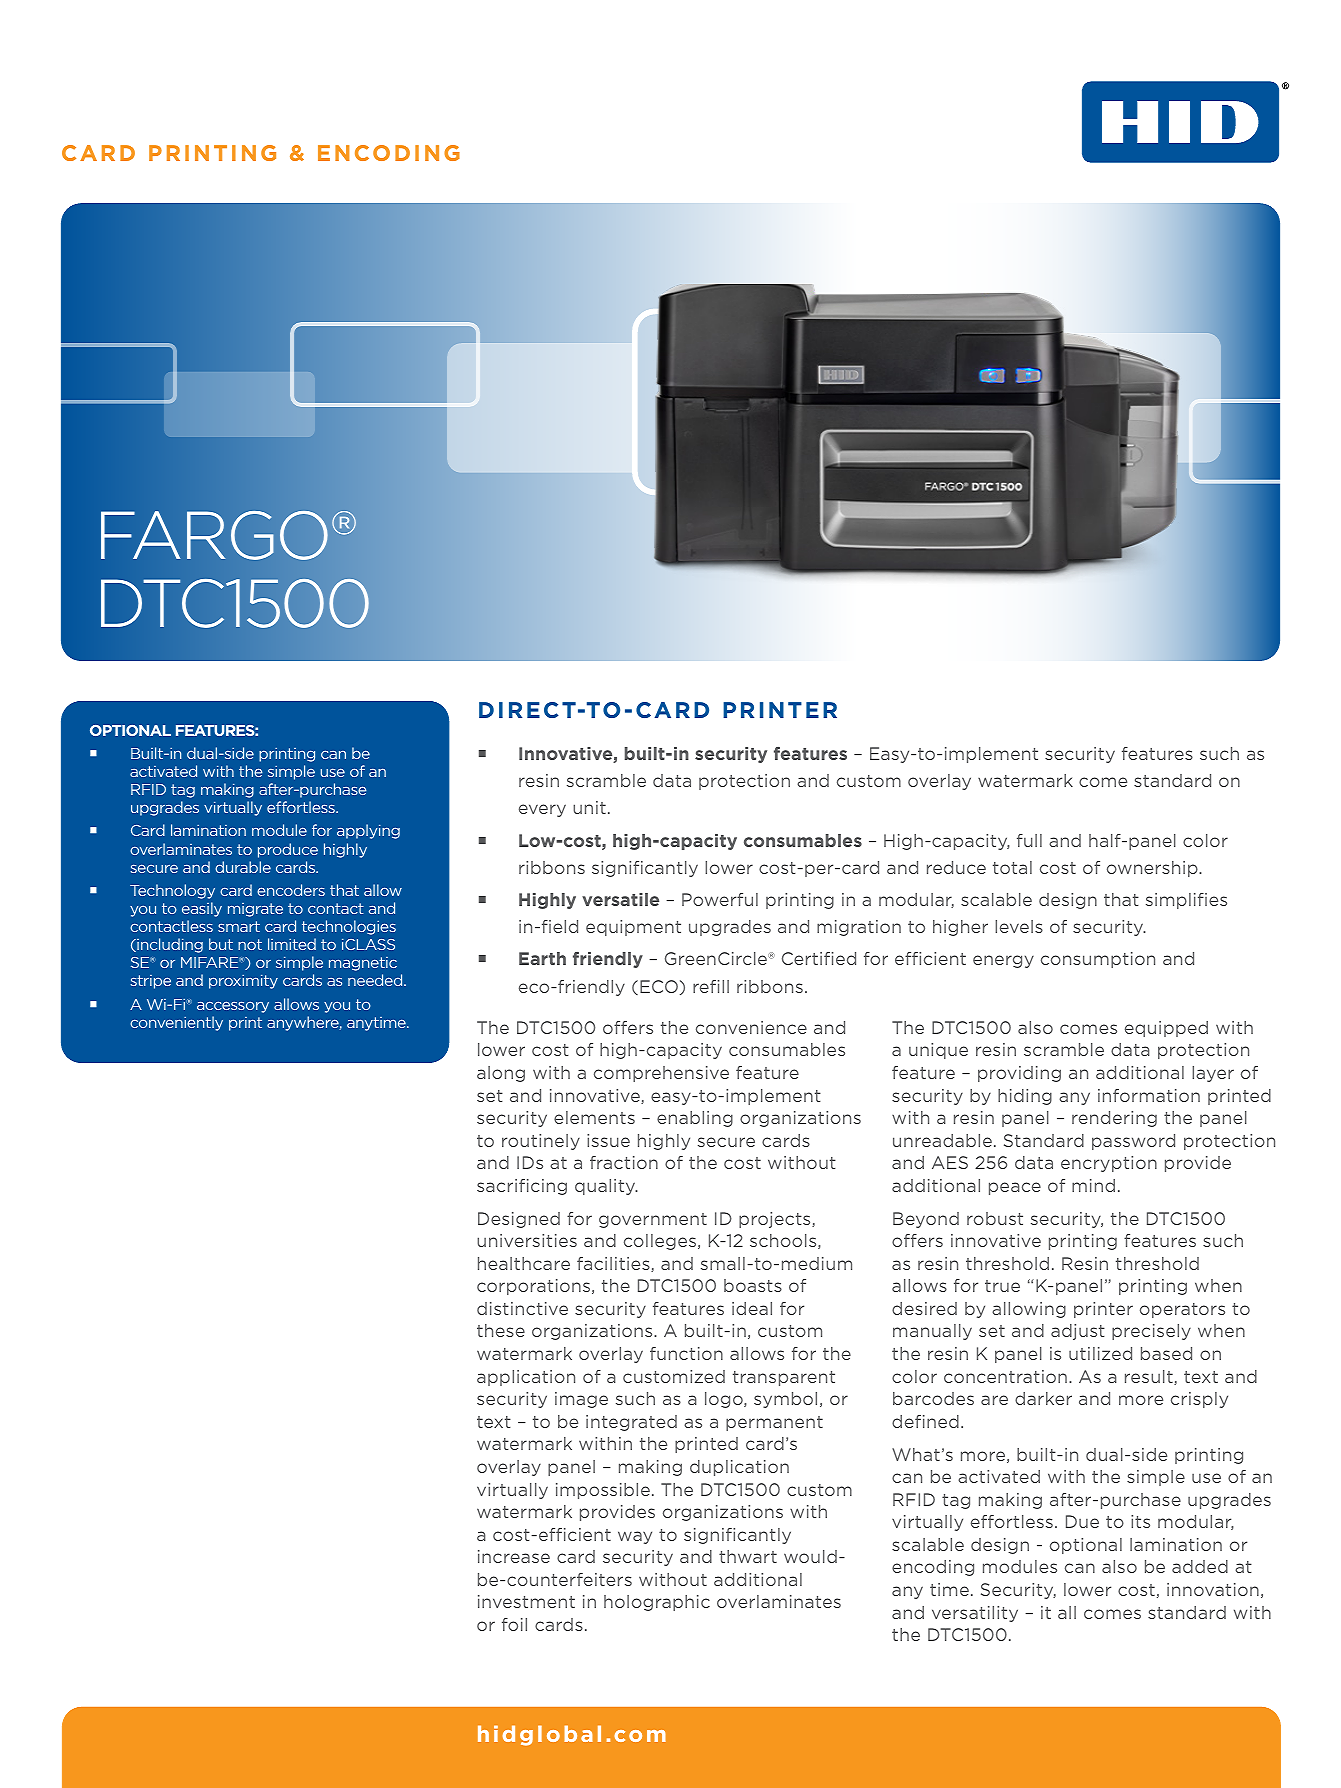 The height and width of the screenshot is (1788, 1341). What do you see at coordinates (233, 1007) in the screenshot?
I see `accessory` at bounding box center [233, 1007].
